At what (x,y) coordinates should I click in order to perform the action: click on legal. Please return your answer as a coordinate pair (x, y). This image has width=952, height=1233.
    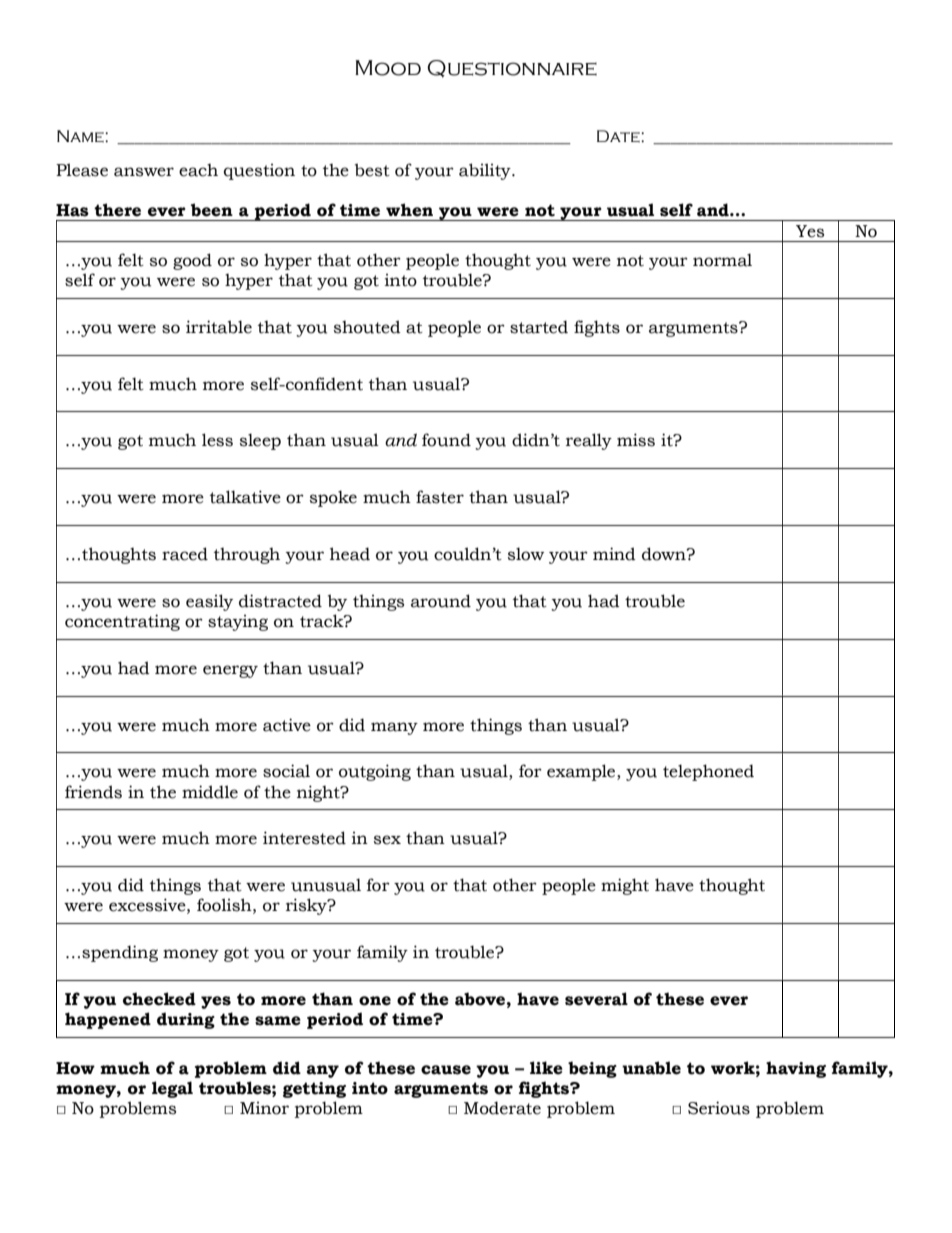
    Looking at the image, I should click on (172, 1089).
